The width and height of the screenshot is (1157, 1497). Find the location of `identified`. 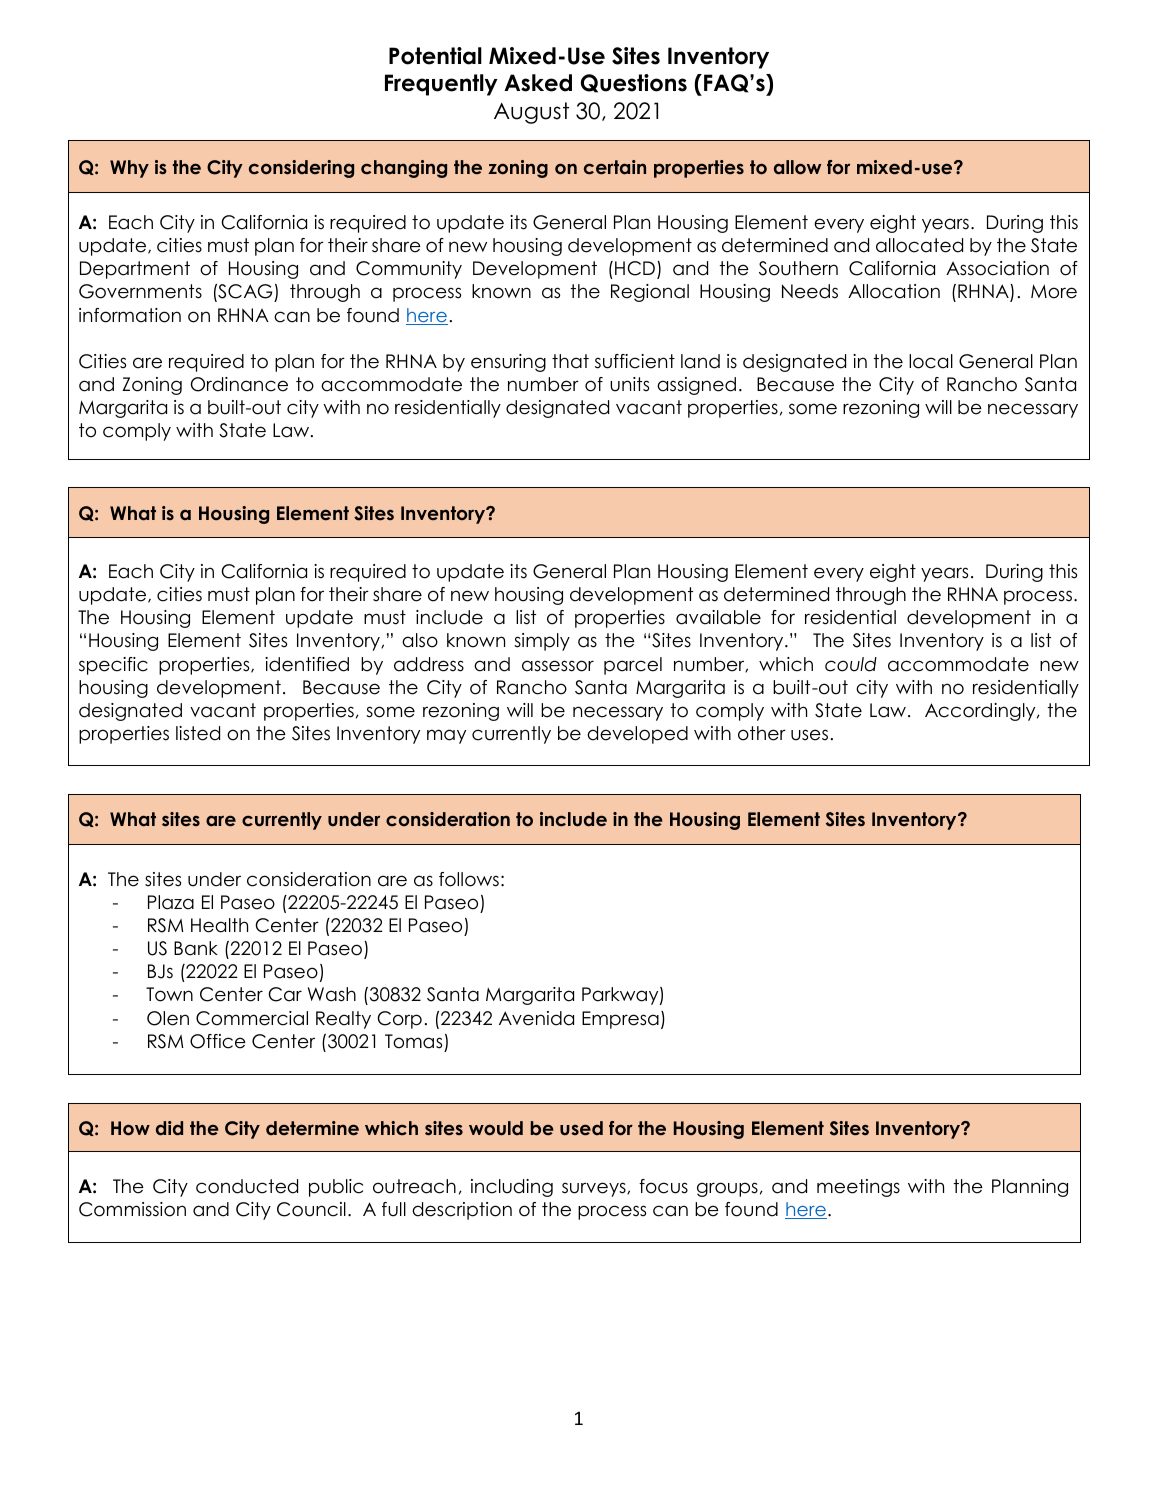

identified is located at coordinates (307, 664).
